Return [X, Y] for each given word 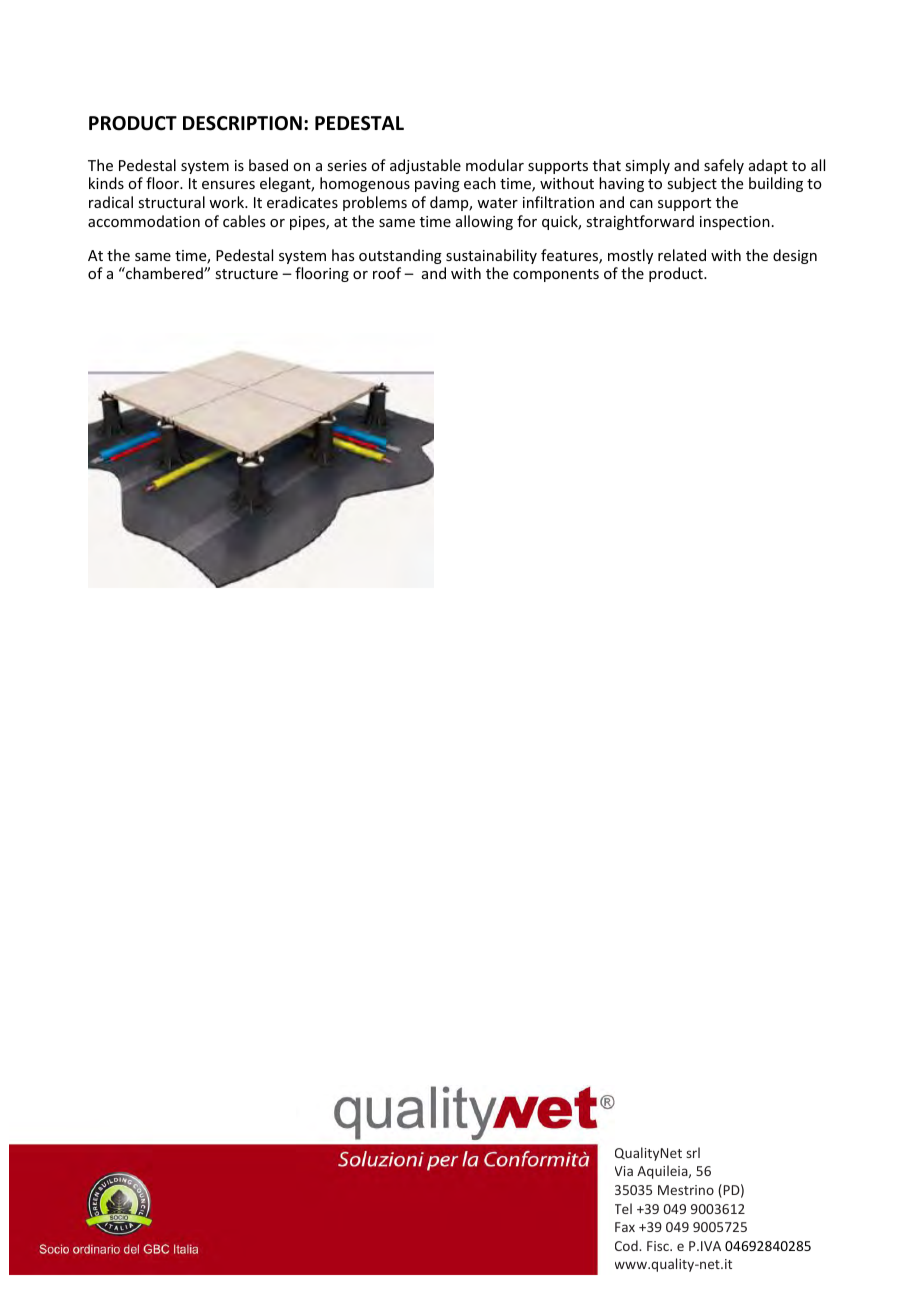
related [682, 255]
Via [624, 1171]
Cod [627, 1245]
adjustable [425, 166]
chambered [164, 273]
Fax [625, 1227]
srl [693, 1152]
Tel [623, 1208]
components [556, 275]
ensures [228, 185]
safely [724, 166]
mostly [630, 256]
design [795, 256]
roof [387, 273]
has [343, 255]
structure [246, 274]
